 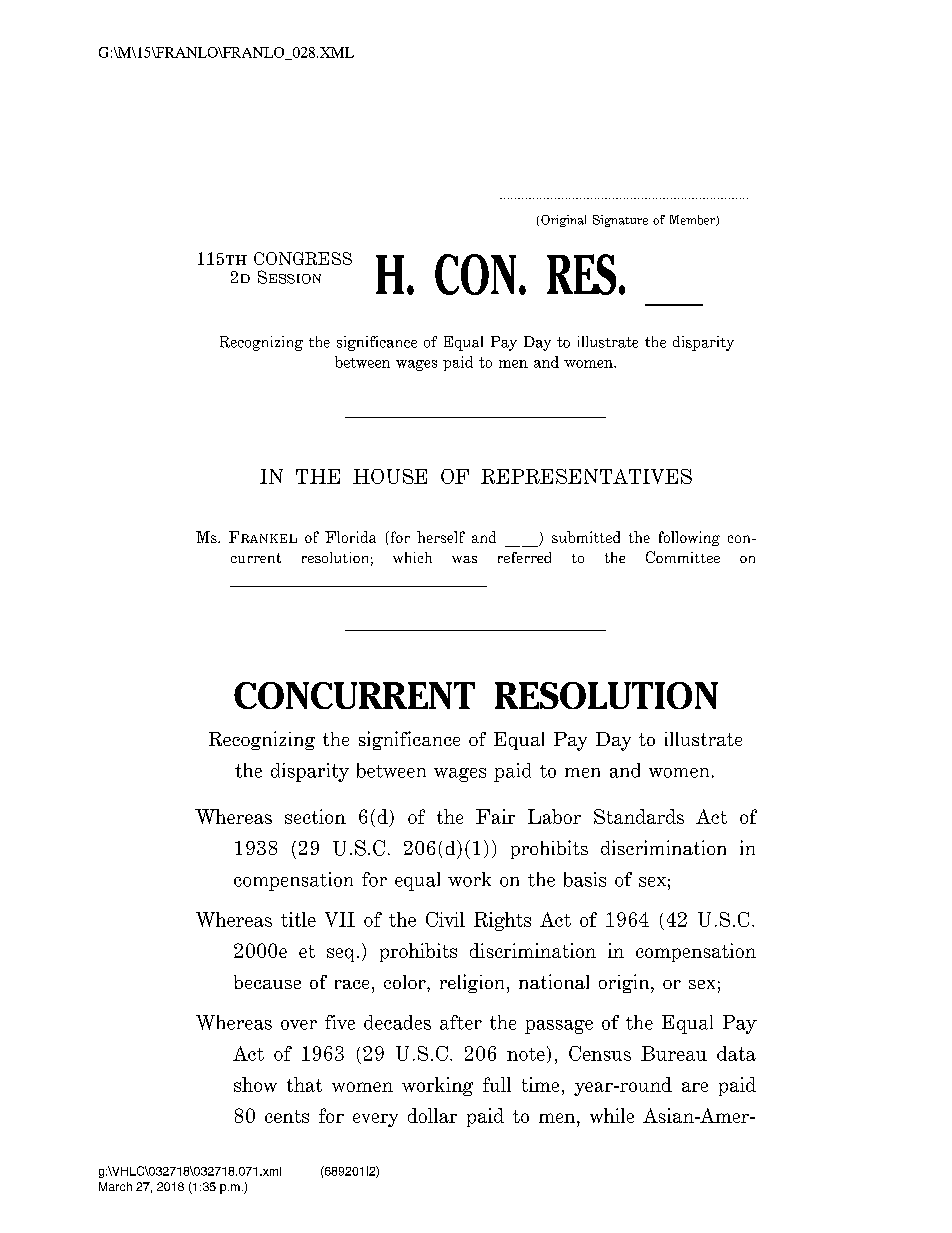 I want to click on basis, so click(x=585, y=879).
